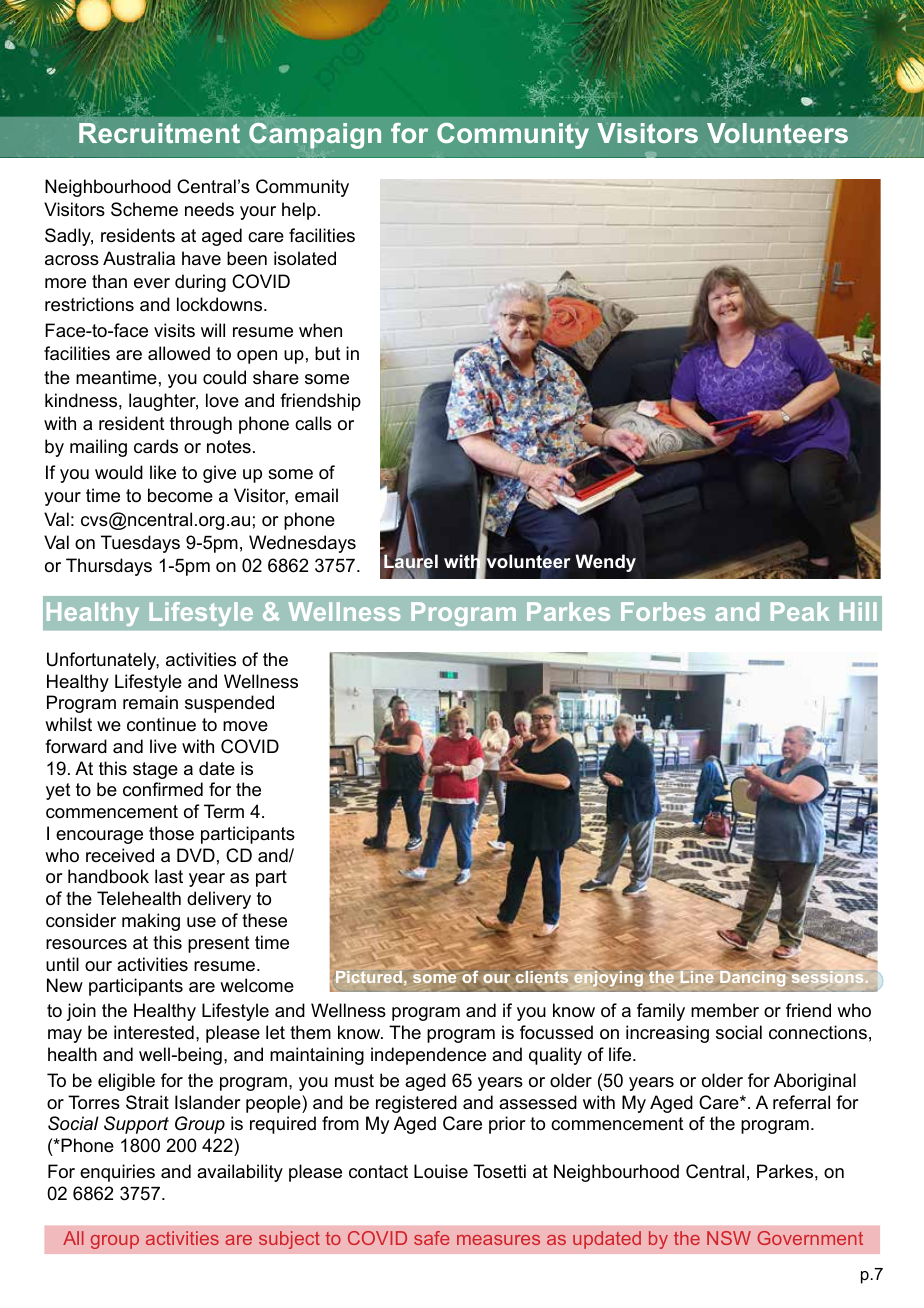  I want to click on Campaign, so click(315, 136).
